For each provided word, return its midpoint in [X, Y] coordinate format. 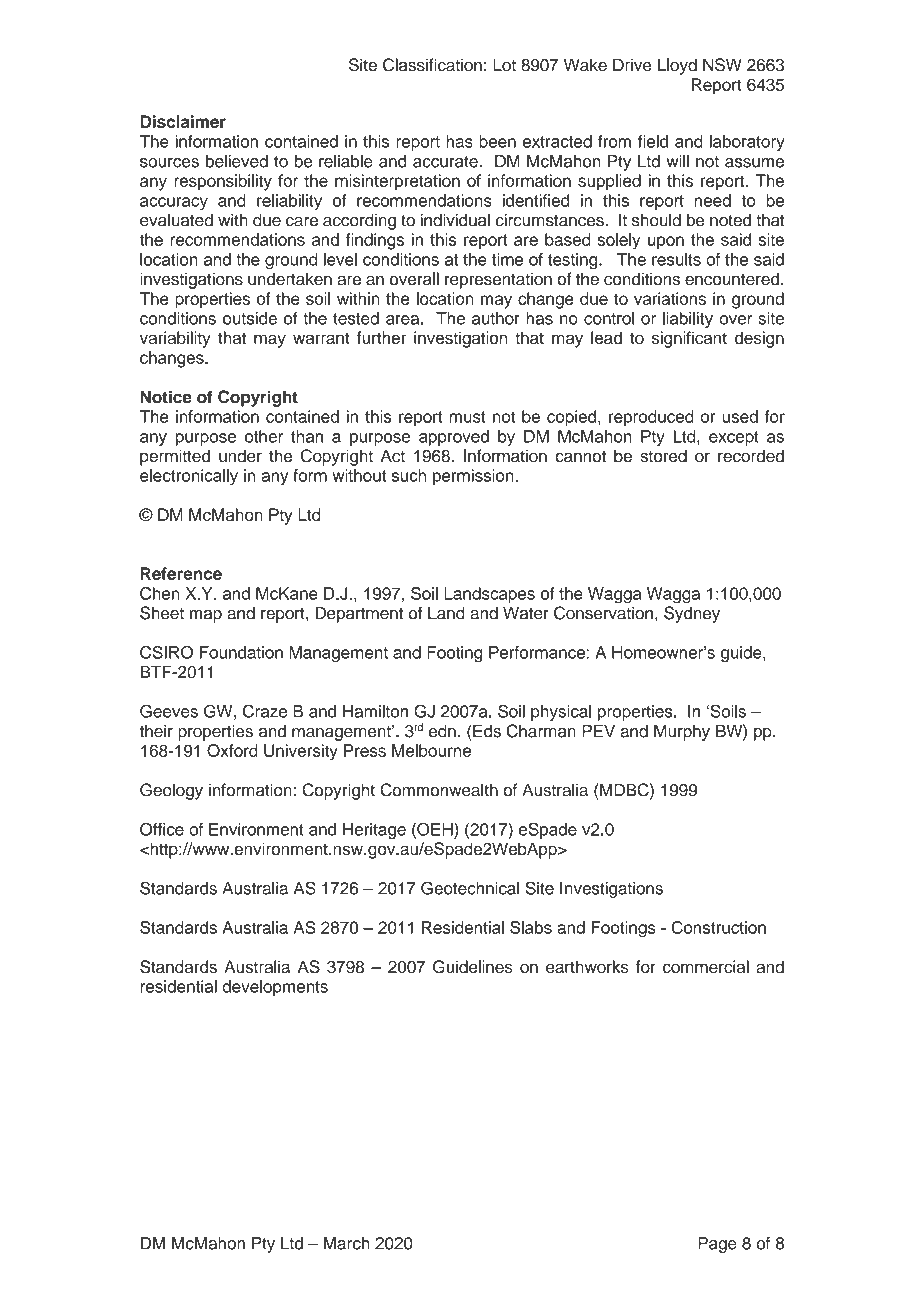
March [347, 1243]
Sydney [692, 614]
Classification [432, 65]
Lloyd [677, 66]
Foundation [241, 652]
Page [717, 1245]
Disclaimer [183, 121]
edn [442, 731]
